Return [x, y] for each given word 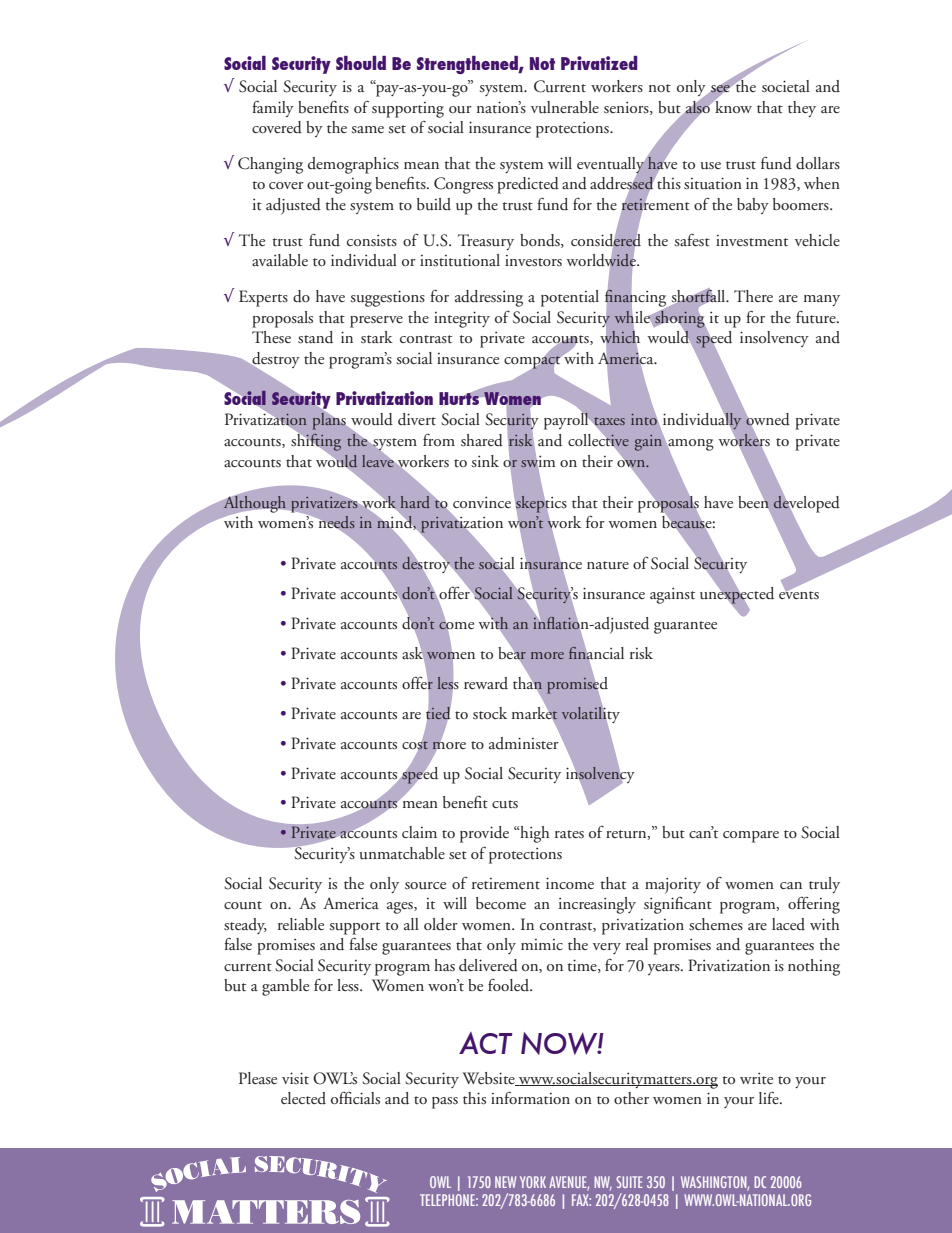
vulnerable [565, 107]
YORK [533, 1182]
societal [786, 86]
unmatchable [402, 853]
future [817, 317]
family [273, 109]
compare [751, 837]
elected [303, 1098]
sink [485, 461]
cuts [505, 804]
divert [417, 419]
